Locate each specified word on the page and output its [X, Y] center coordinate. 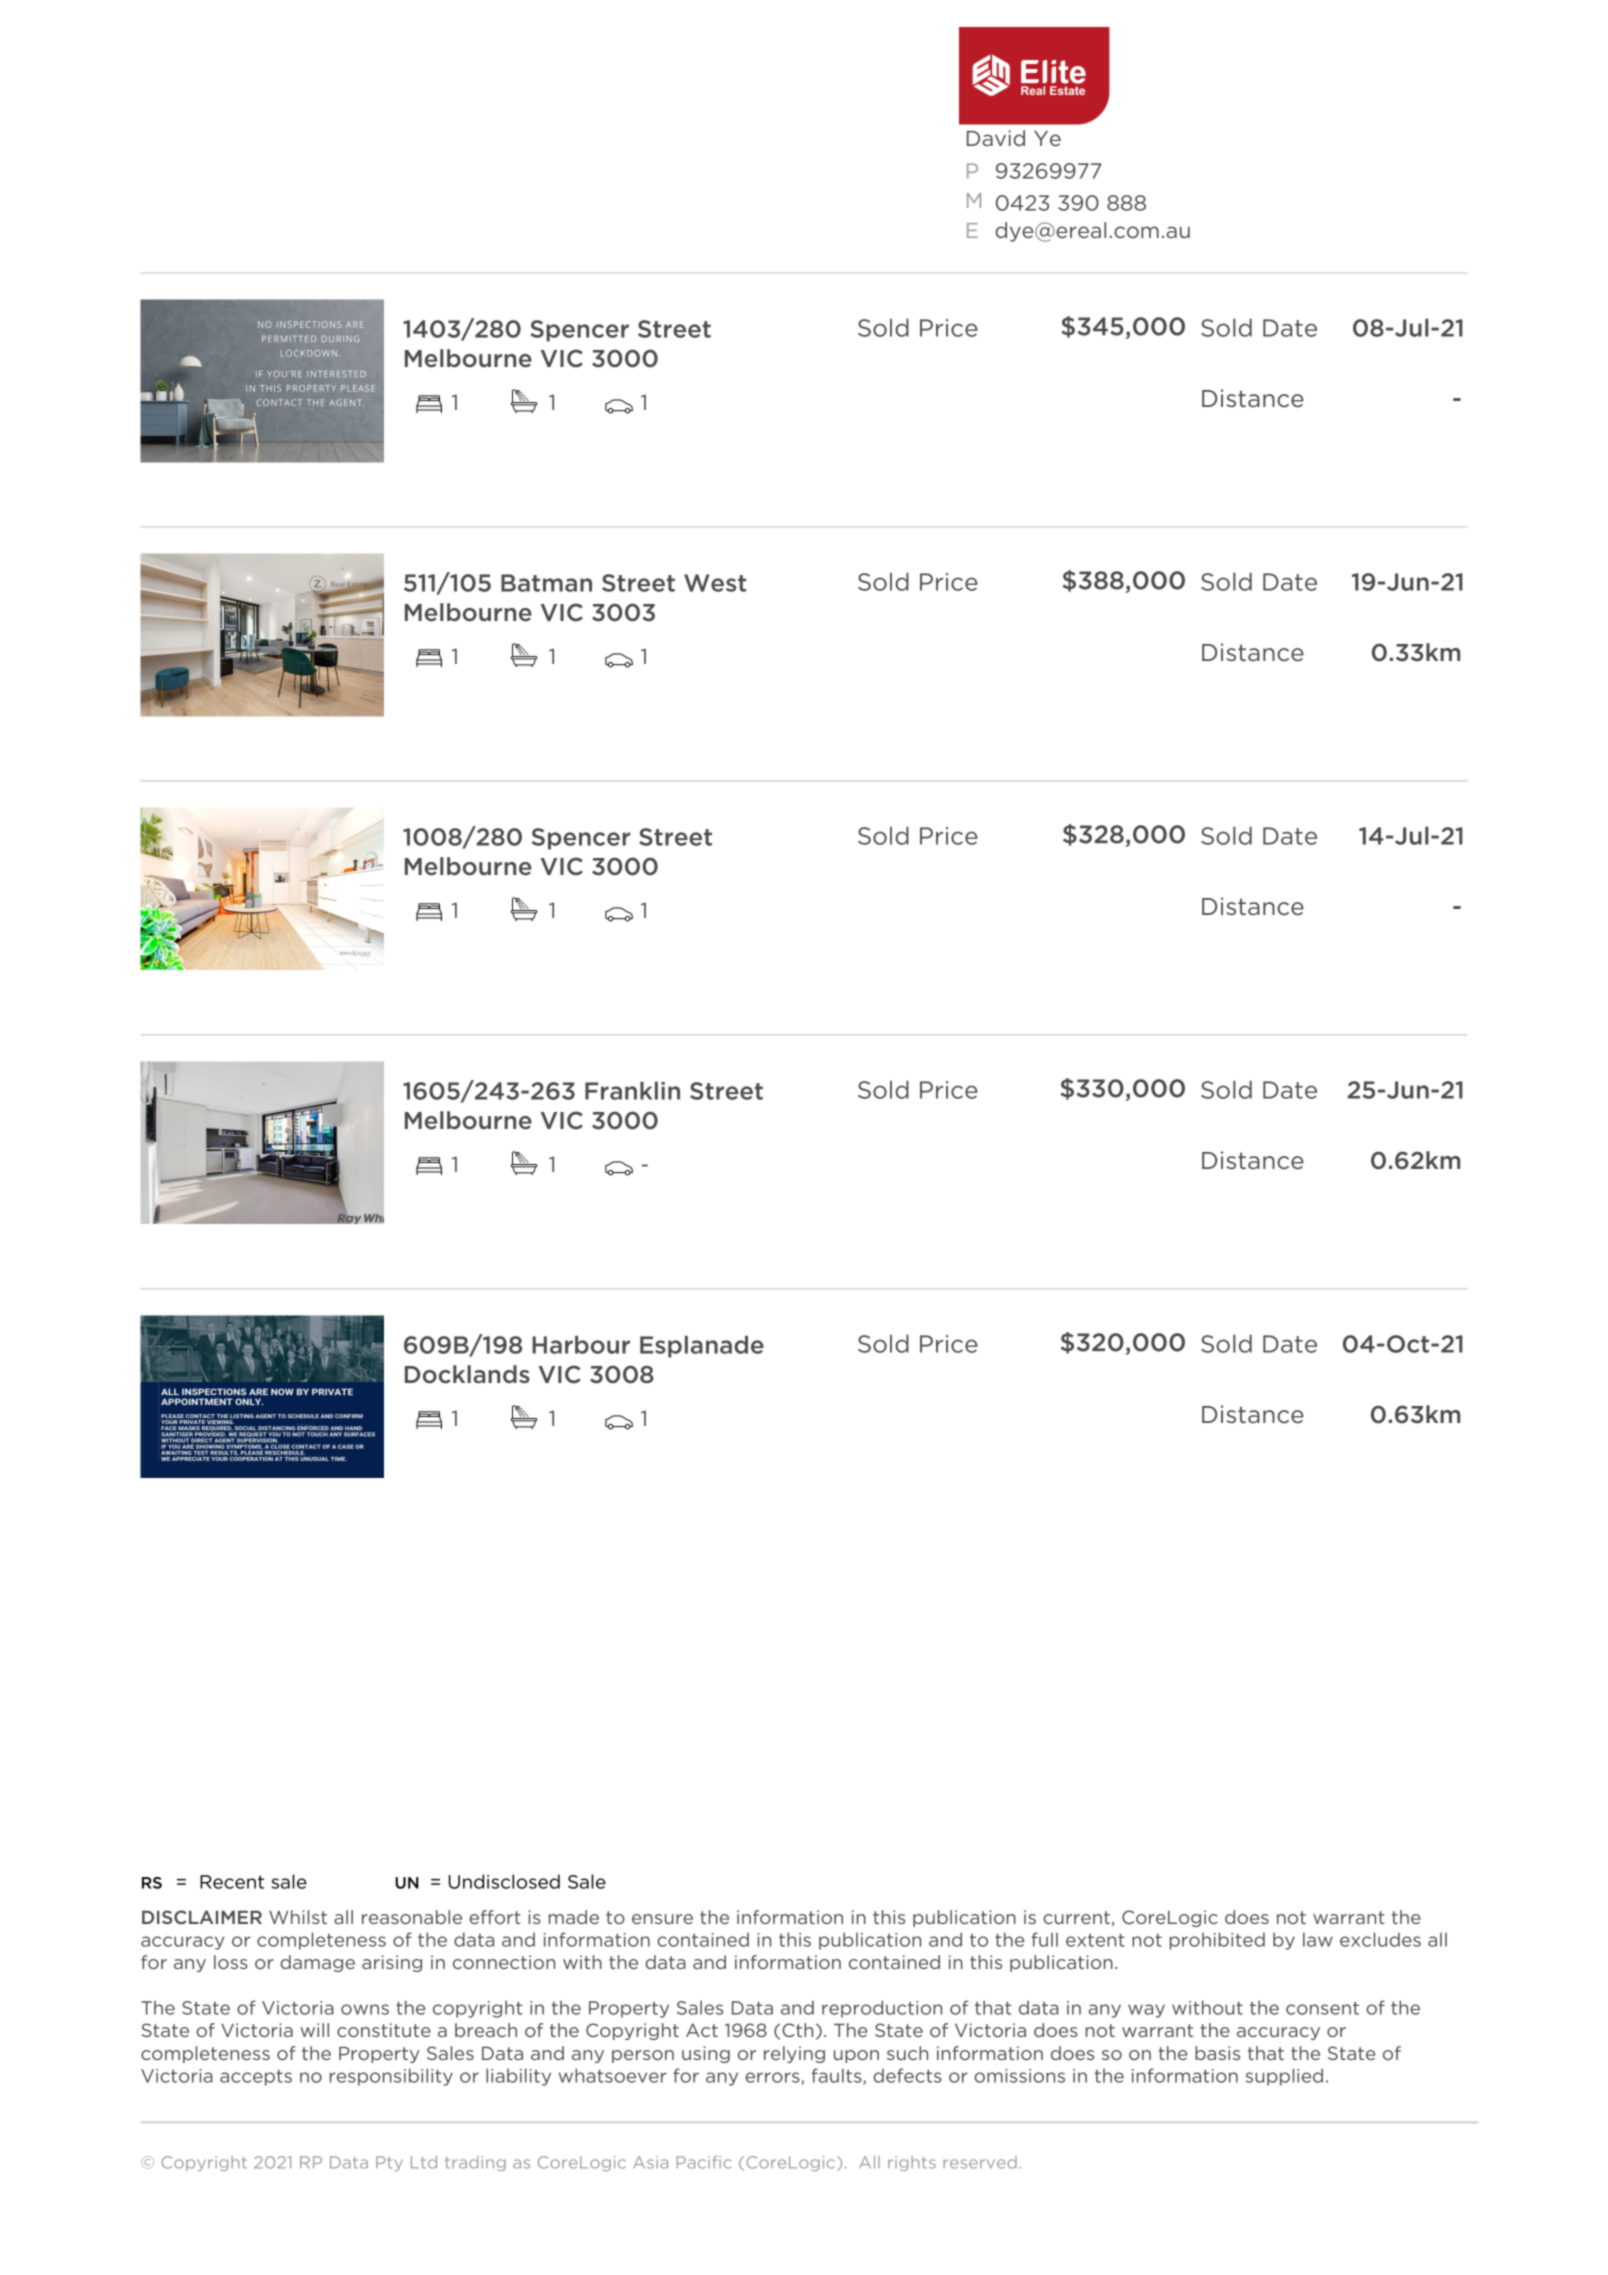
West [715, 583]
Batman [546, 583]
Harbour [581, 1345]
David [996, 138]
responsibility [391, 2077]
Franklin [632, 1091]
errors [773, 2078]
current [1076, 1917]
